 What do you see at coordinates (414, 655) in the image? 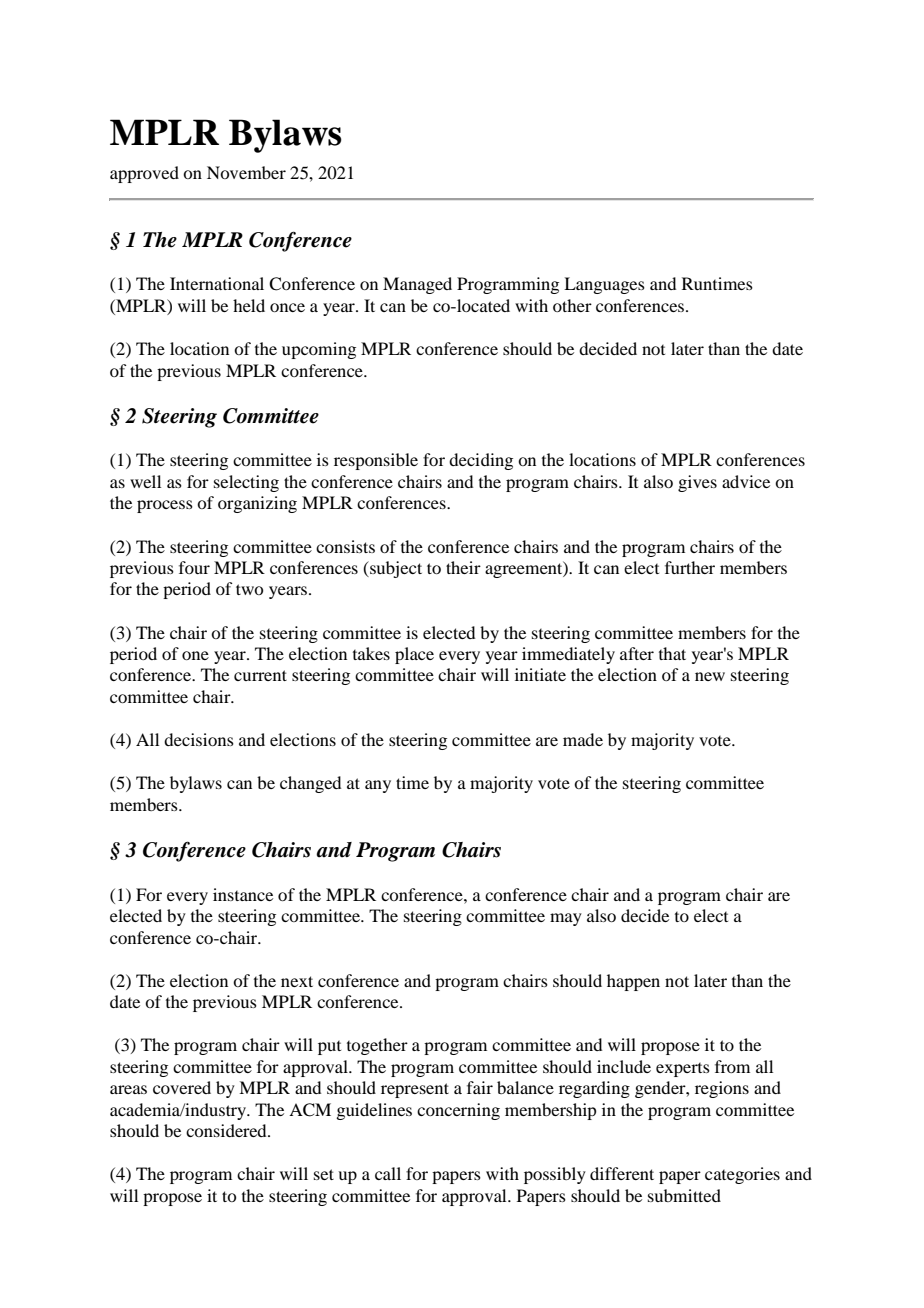
I see `place` at bounding box center [414, 655].
